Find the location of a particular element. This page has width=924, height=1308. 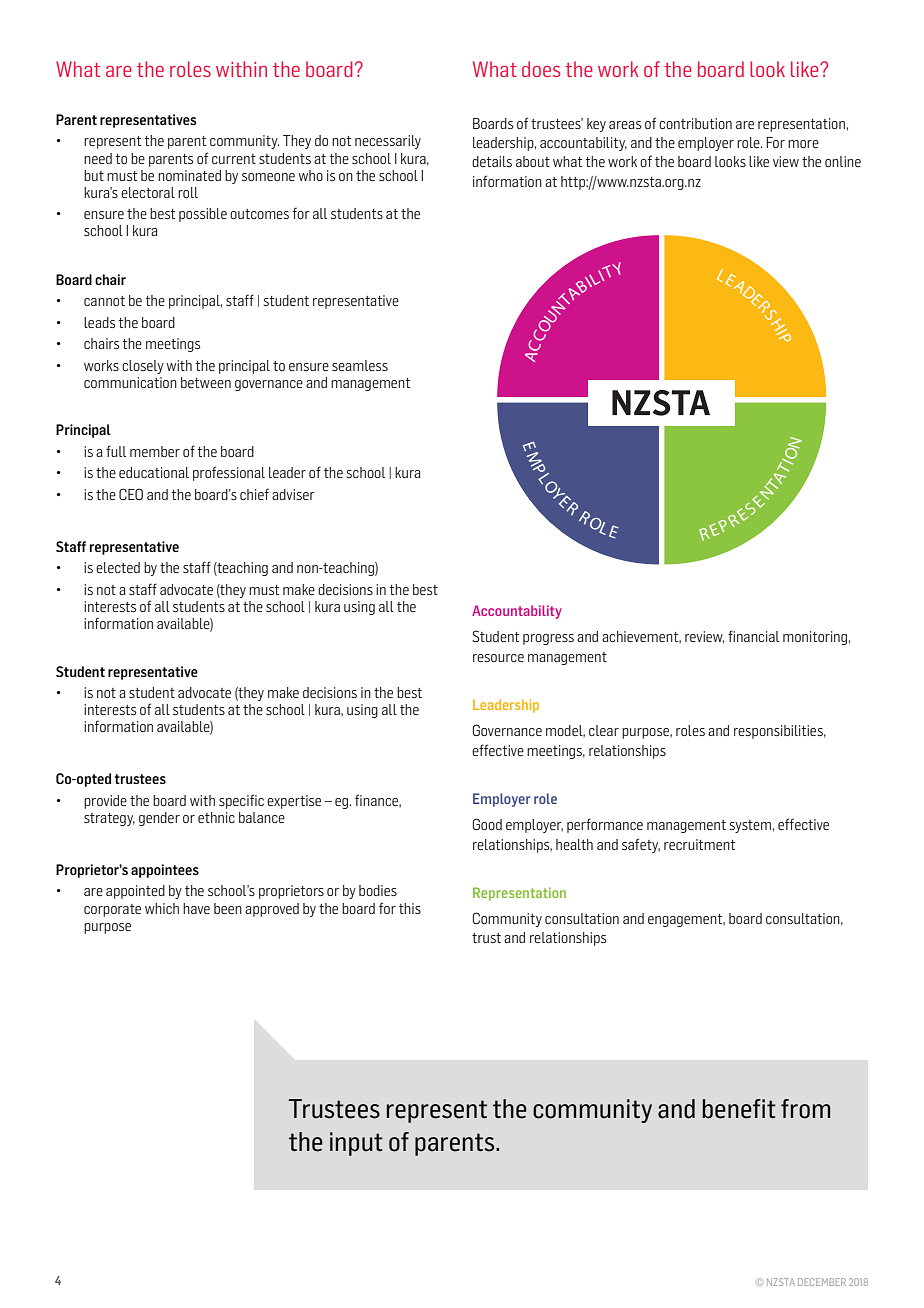

have is located at coordinates (196, 908).
